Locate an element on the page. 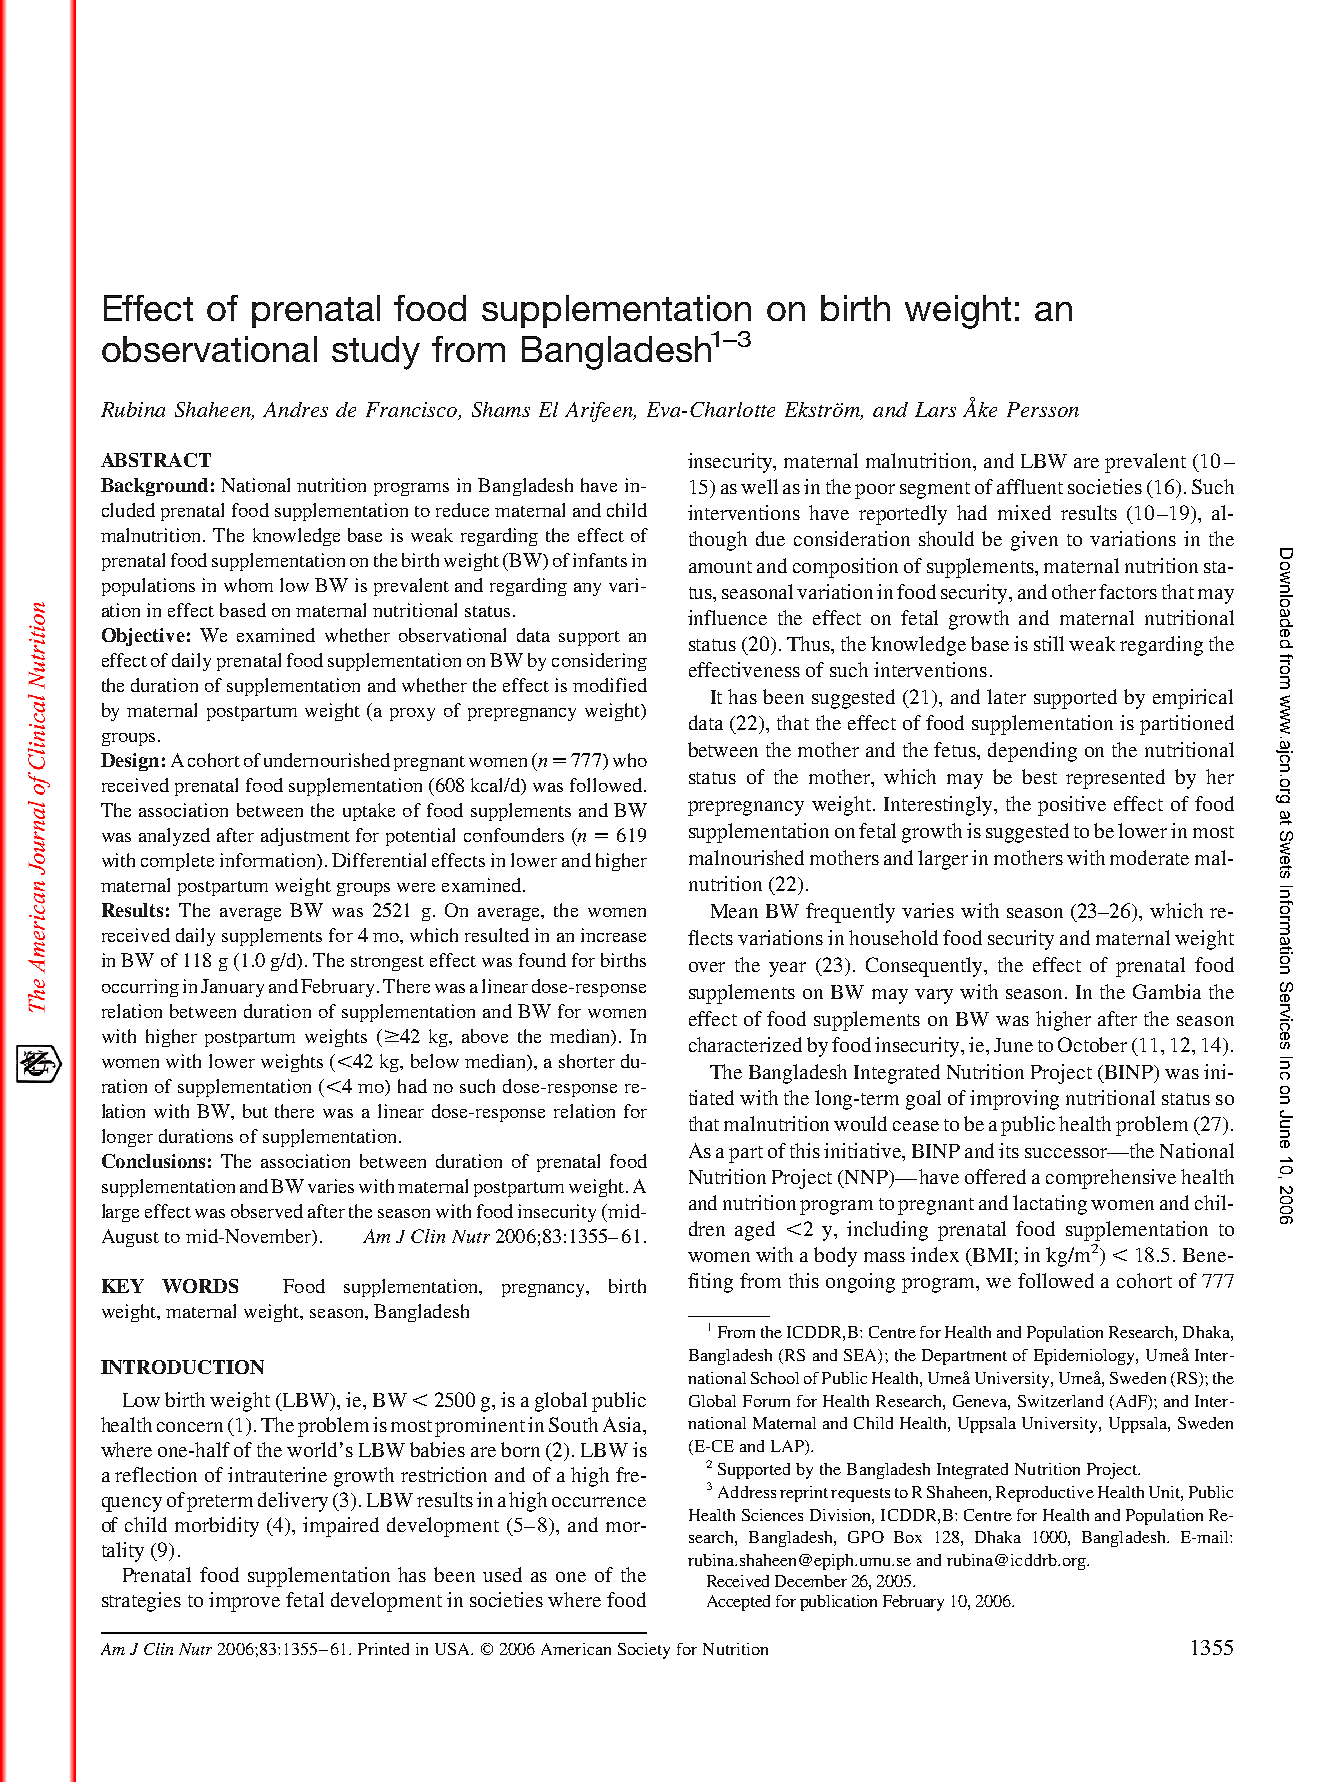 This page has width=1332, height=1782. January is located at coordinates (232, 988).
